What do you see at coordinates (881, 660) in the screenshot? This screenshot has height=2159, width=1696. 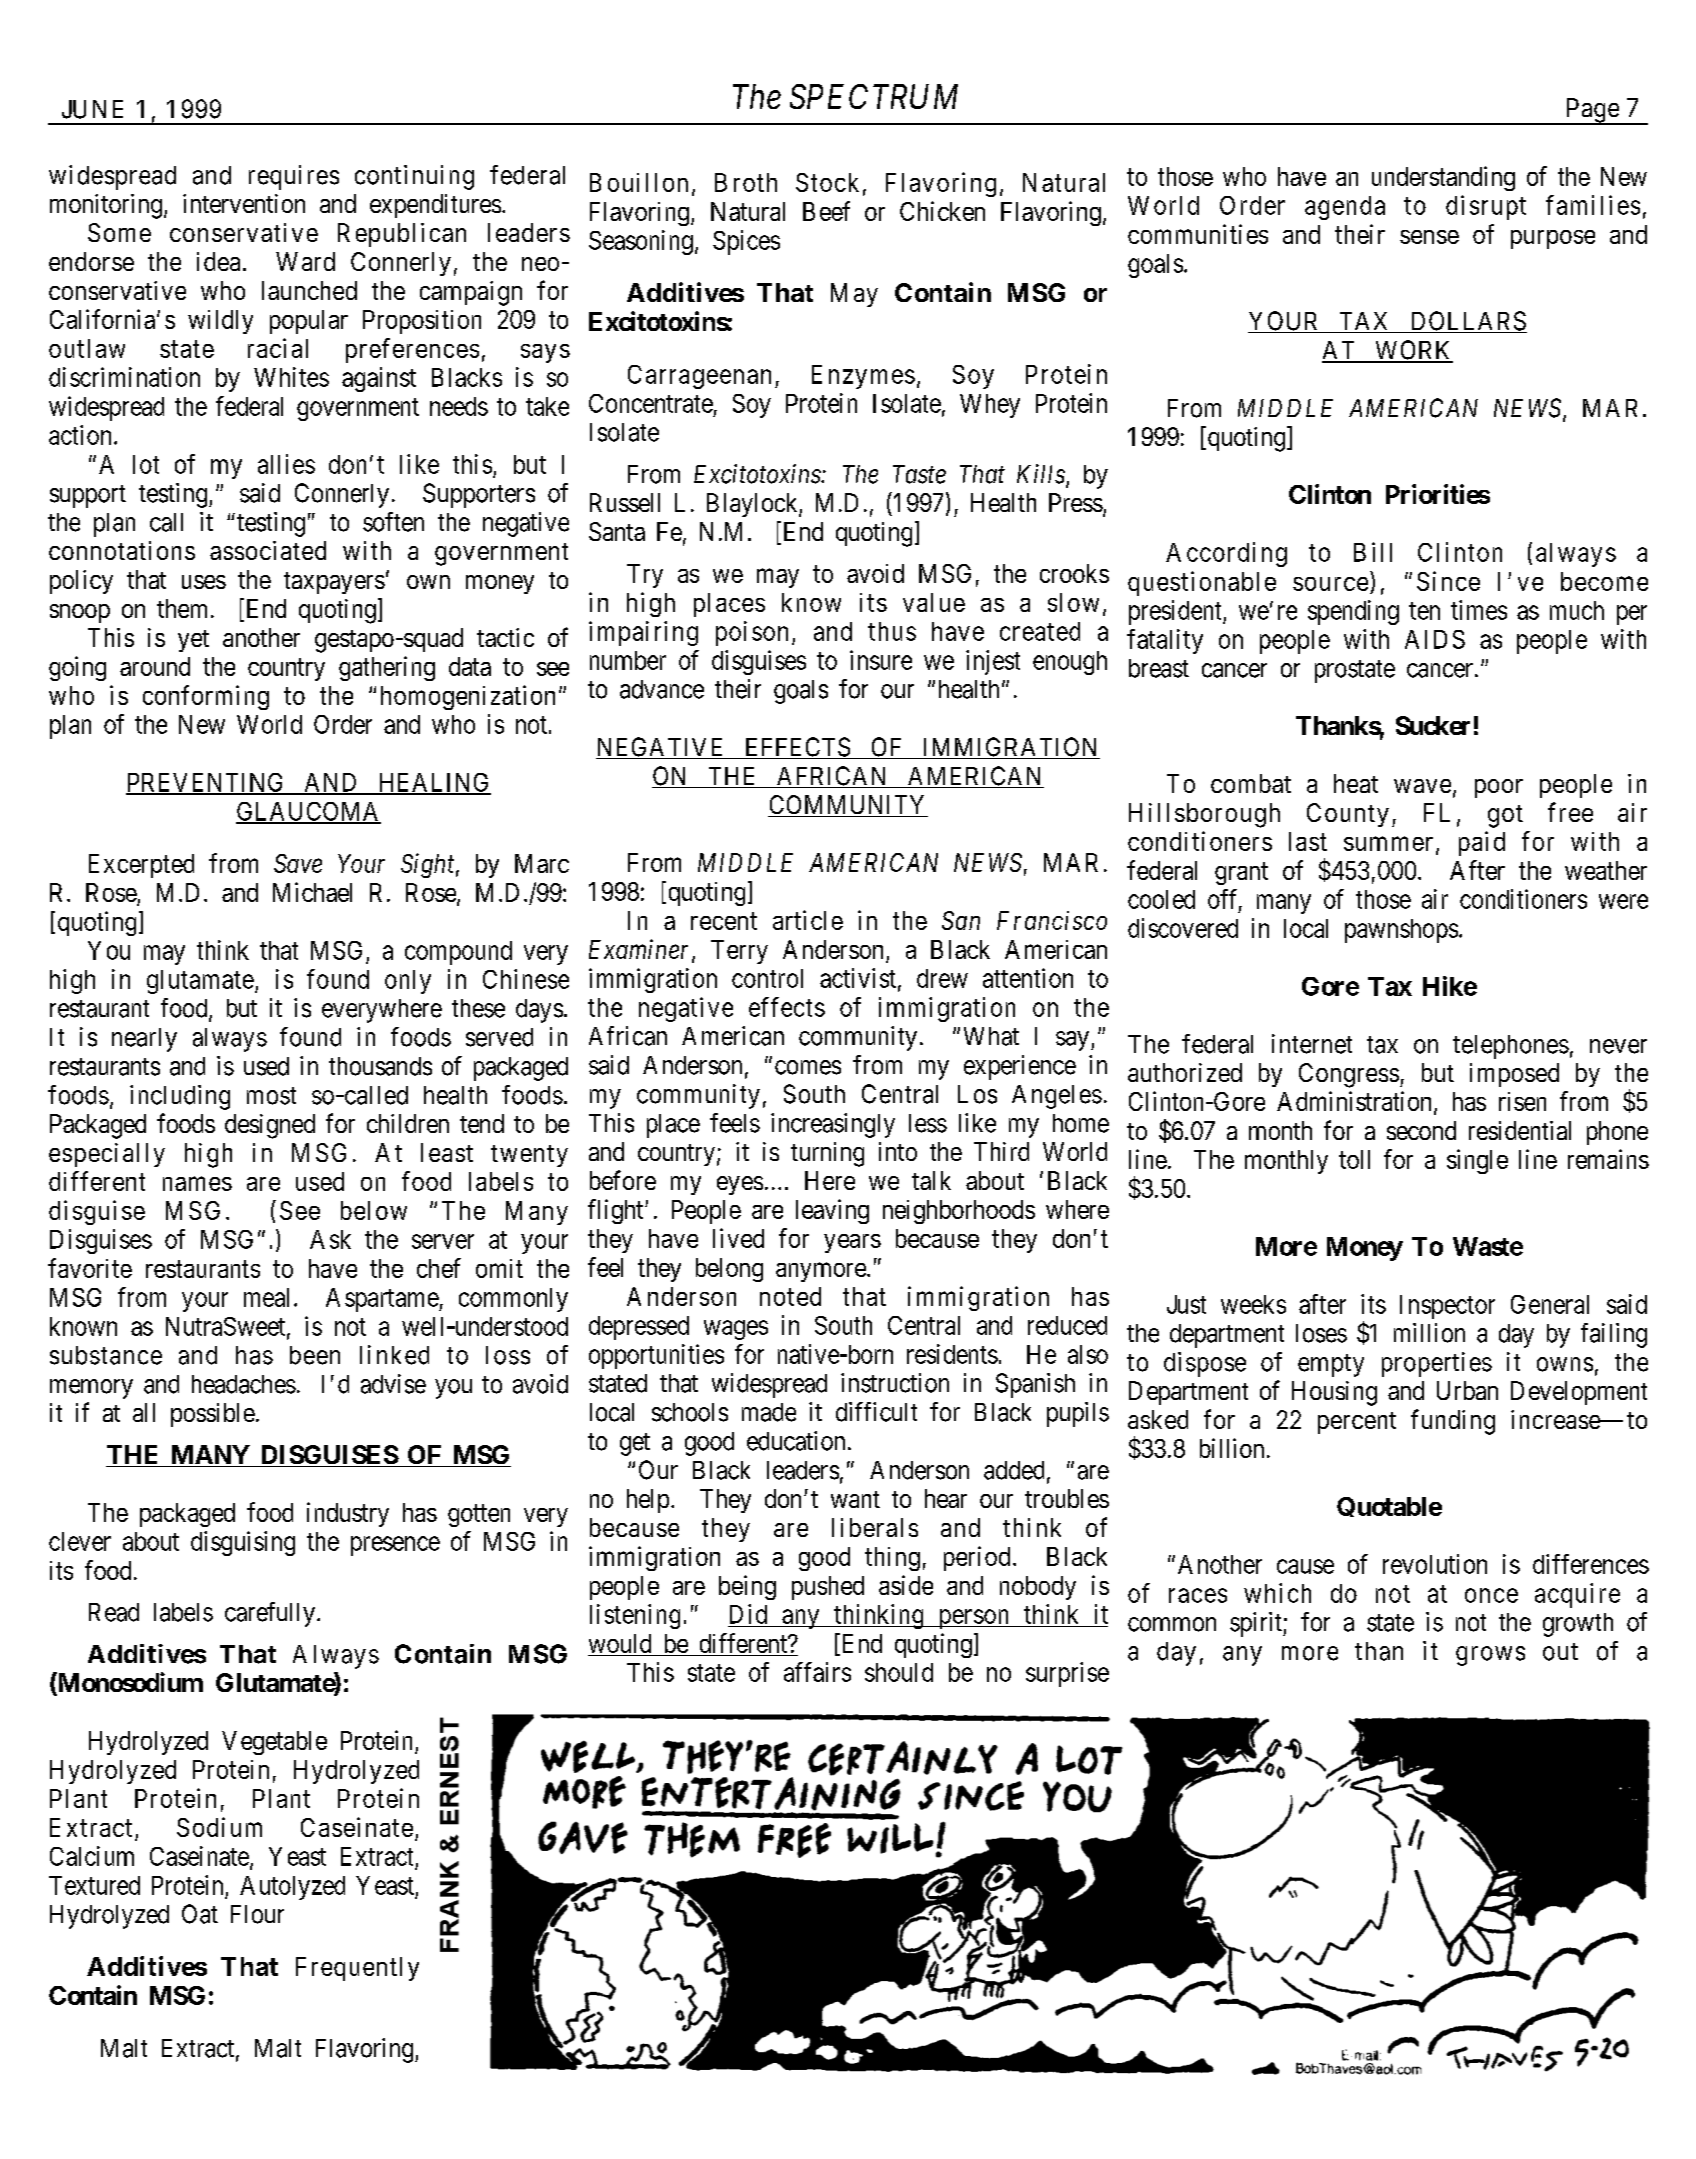 I see `insure` at bounding box center [881, 660].
